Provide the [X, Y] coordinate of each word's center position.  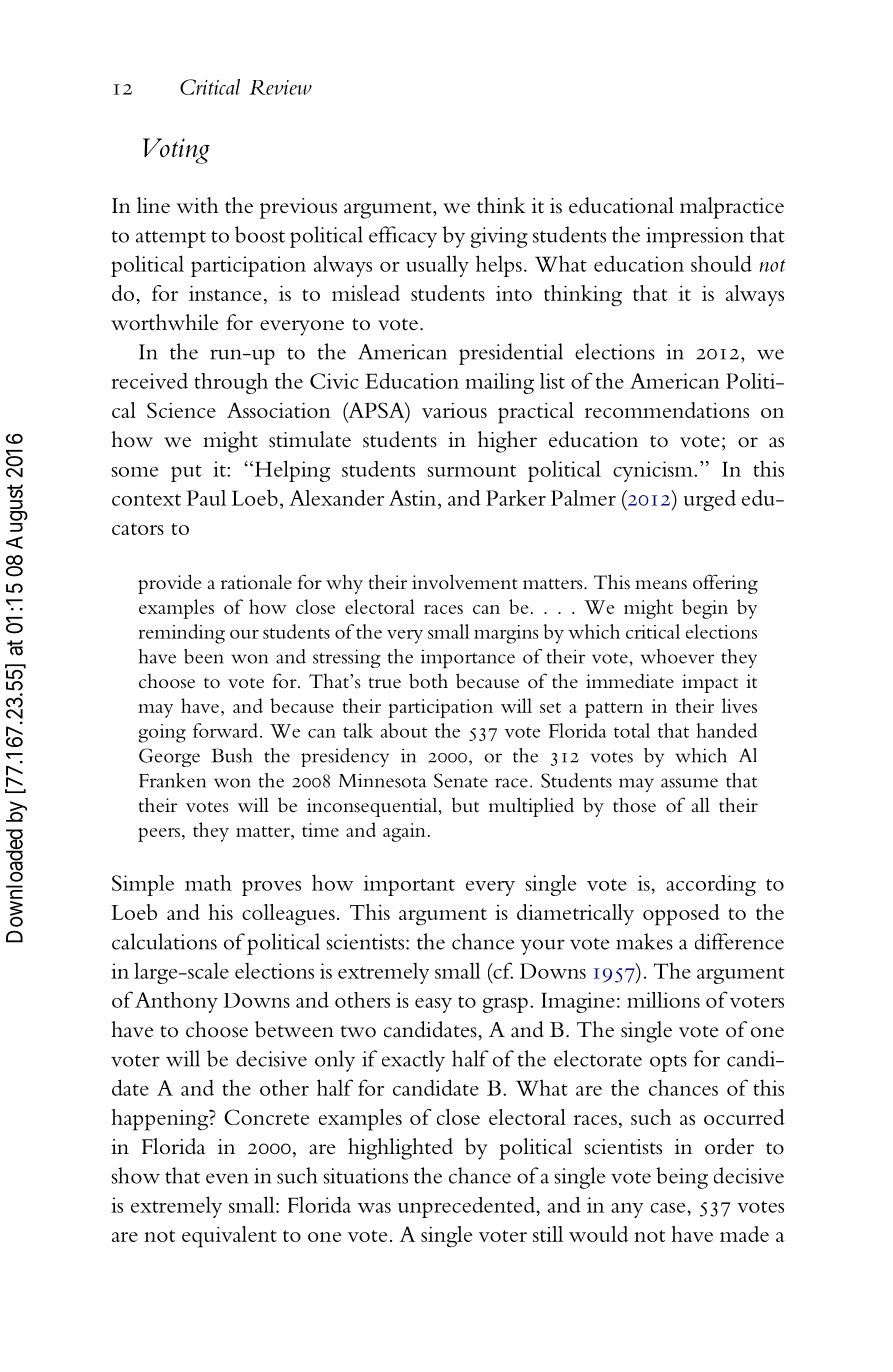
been [204, 656]
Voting [176, 151]
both [428, 681]
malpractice [732, 208]
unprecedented [467, 1207]
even [227, 1178]
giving [499, 237]
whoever [677, 656]
